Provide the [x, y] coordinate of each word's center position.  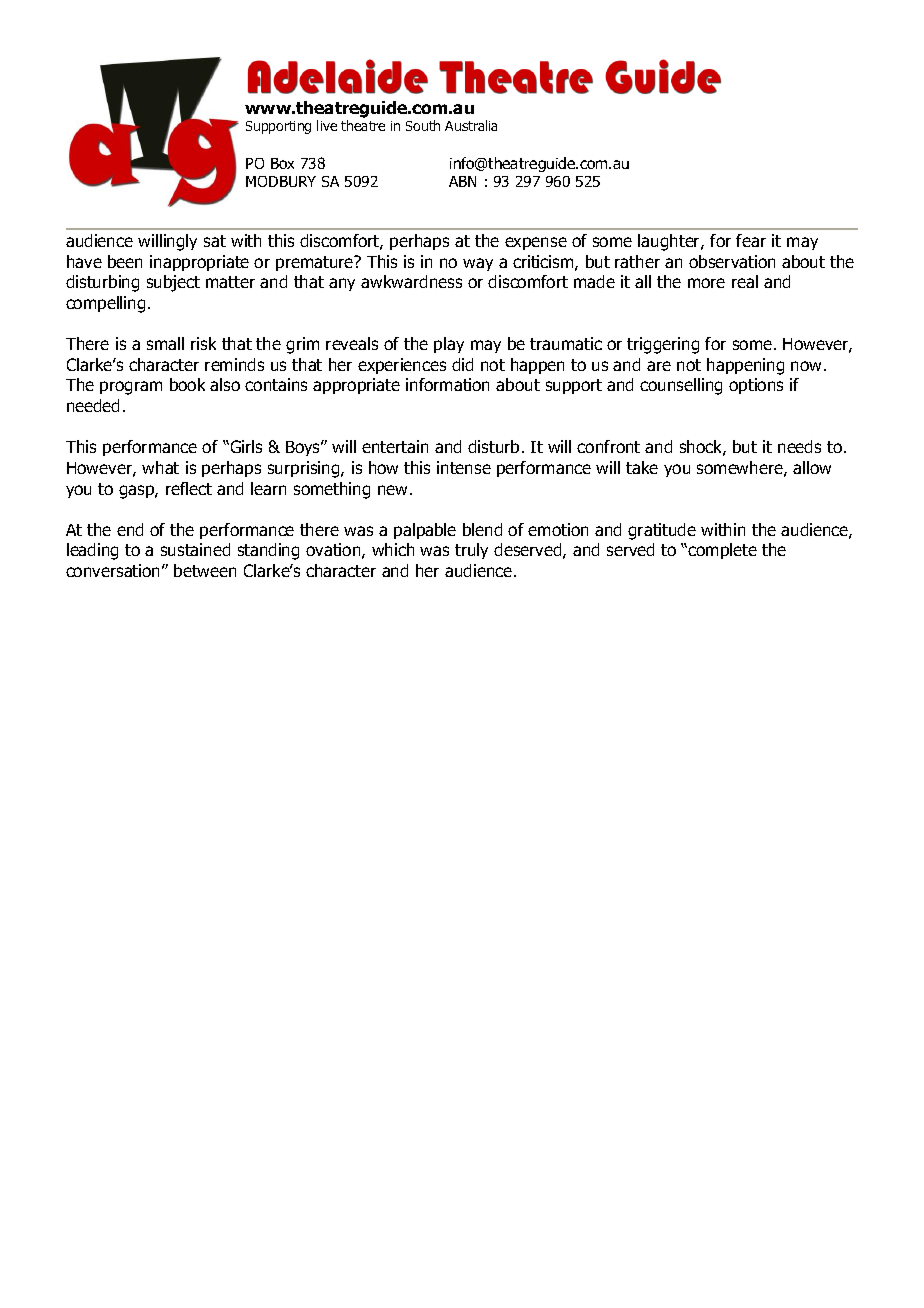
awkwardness [411, 281]
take [642, 467]
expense [536, 243]
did [462, 364]
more [706, 283]
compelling [105, 304]
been [125, 261]
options [756, 386]
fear [751, 240]
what [160, 467]
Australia [471, 125]
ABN [462, 181]
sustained [195, 549]
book [187, 384]
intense [464, 467]
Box [282, 163]
